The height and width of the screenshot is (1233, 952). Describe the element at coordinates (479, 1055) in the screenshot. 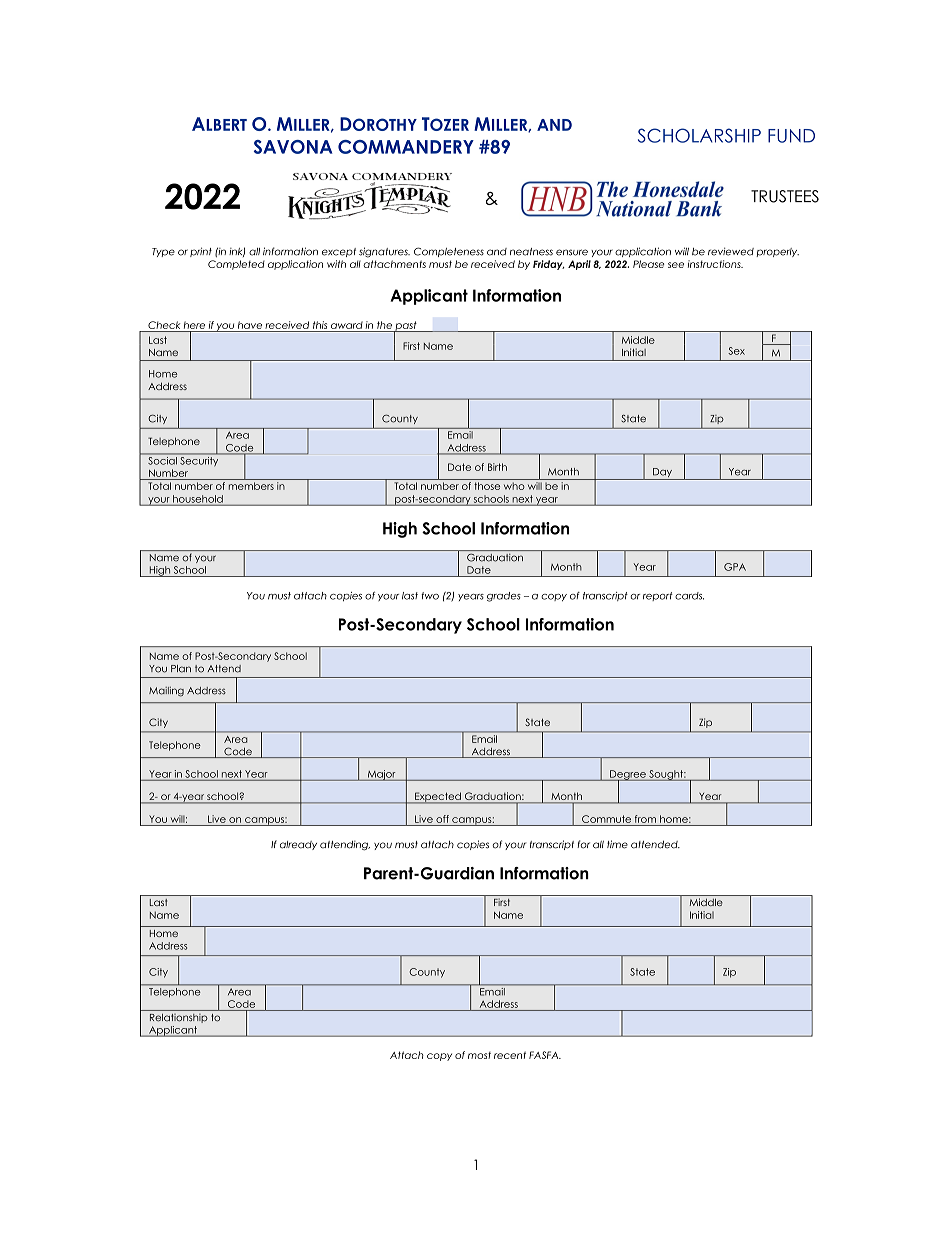

I see `most` at that location.
